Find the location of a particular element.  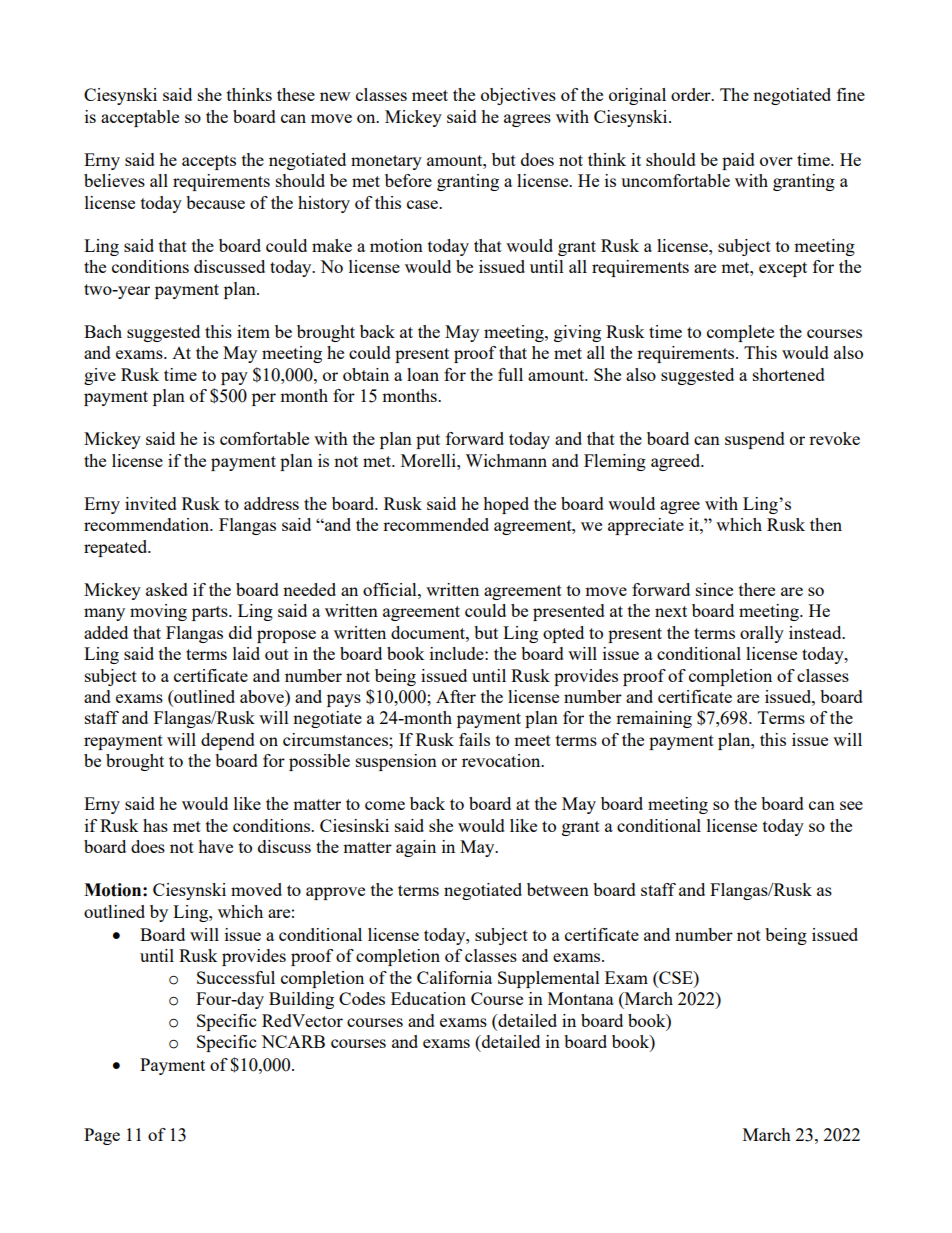

acceptable is located at coordinates (140, 118).
